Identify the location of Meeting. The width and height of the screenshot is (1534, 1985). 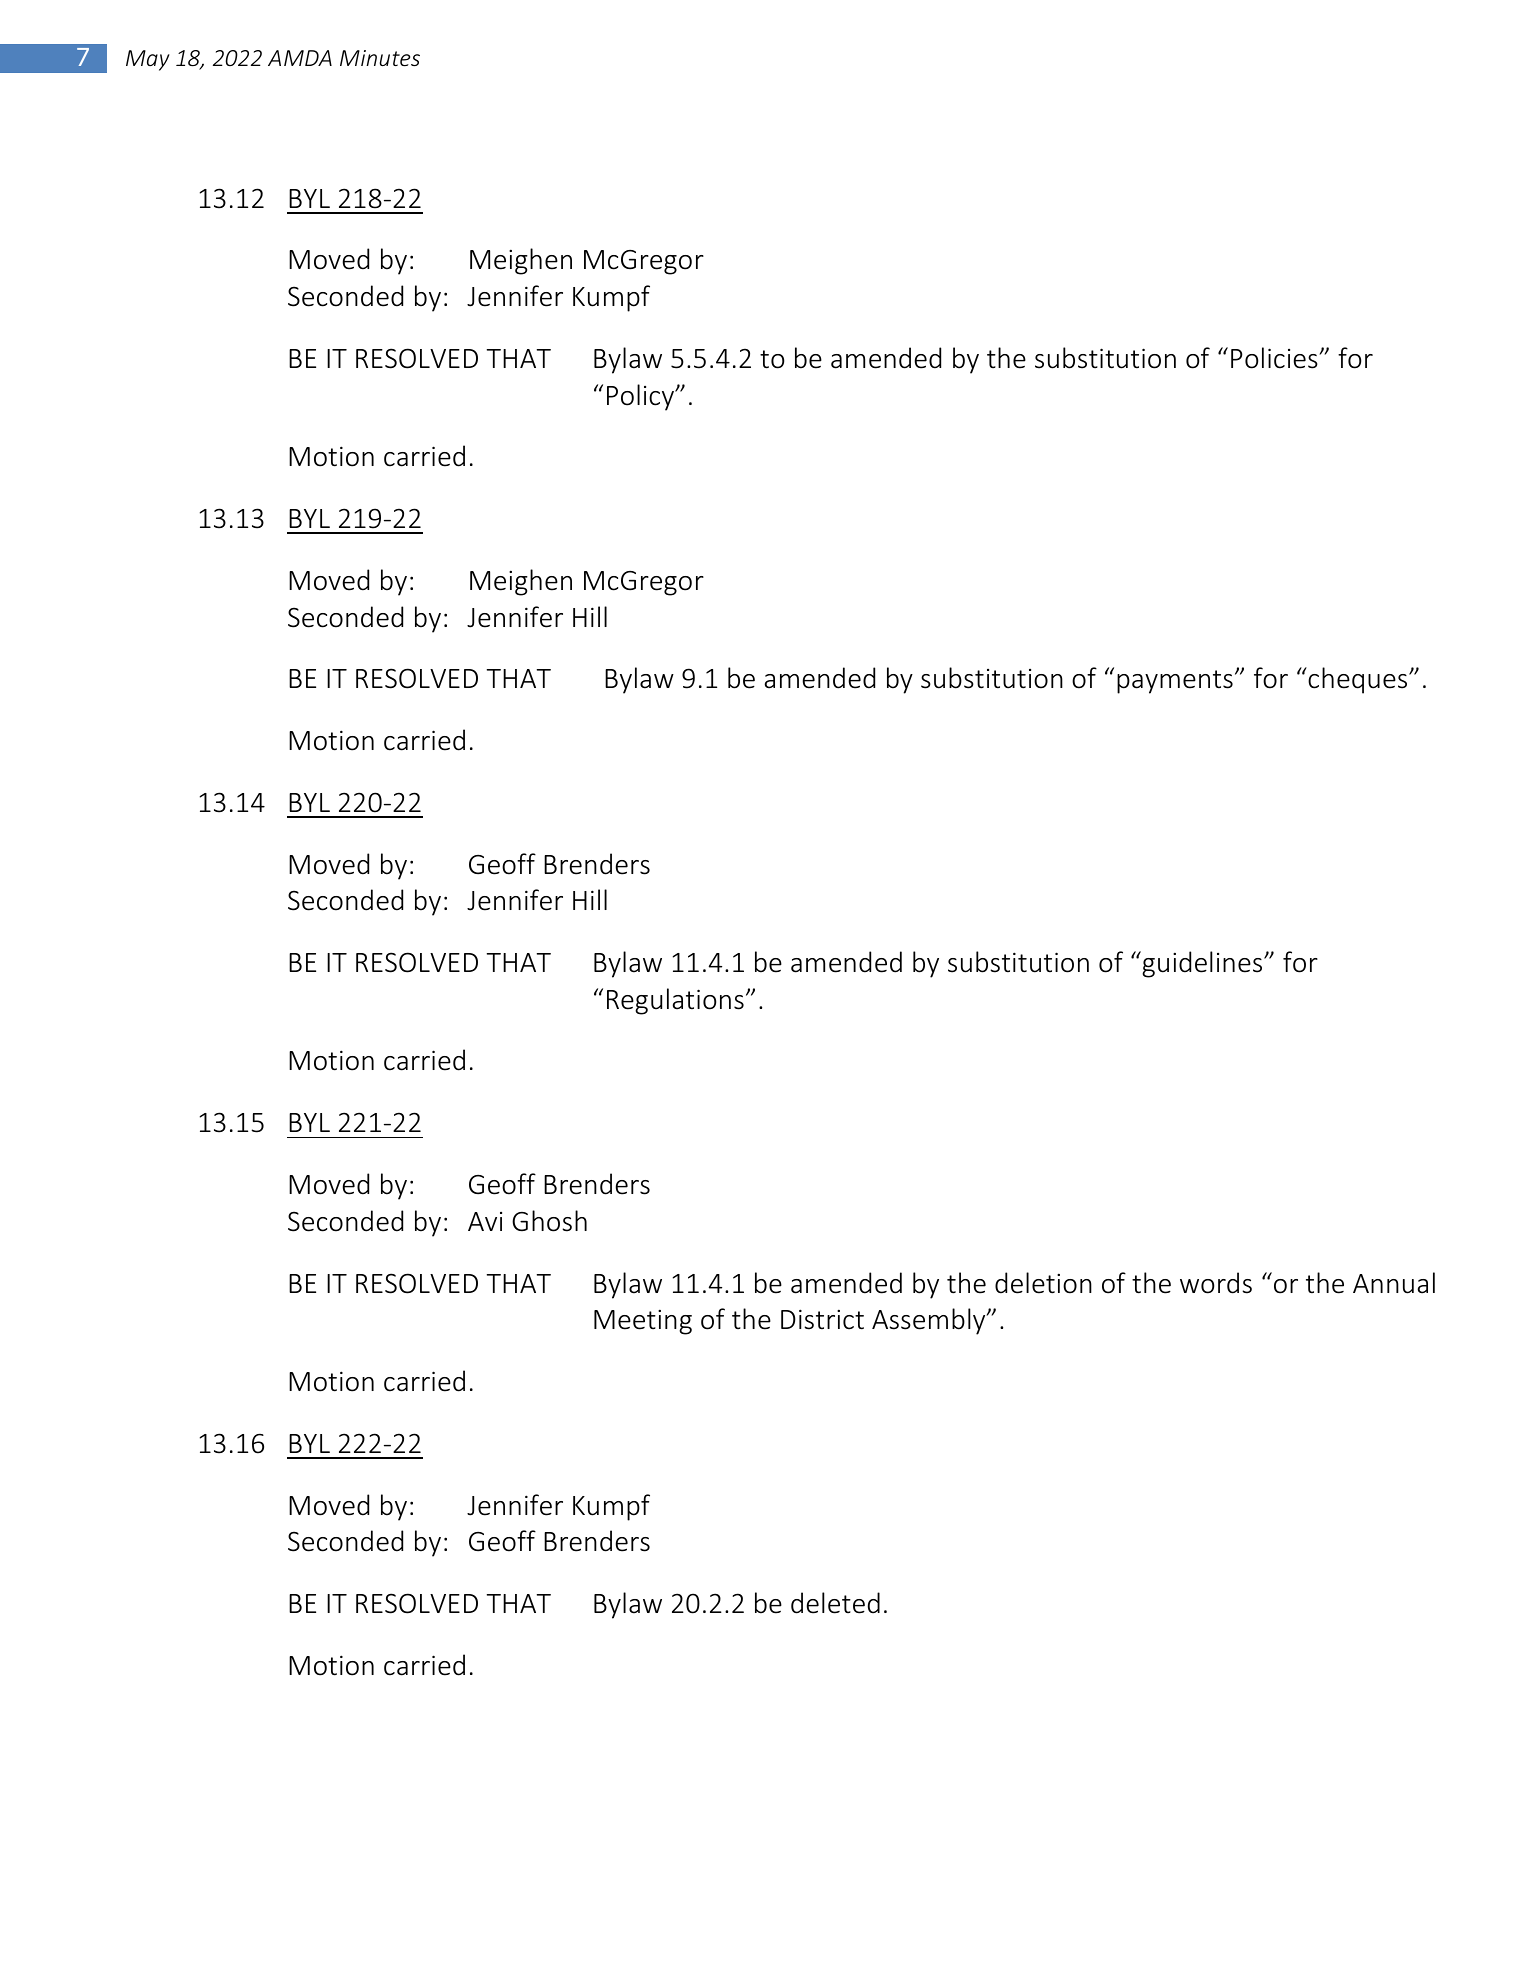
(643, 1322).
